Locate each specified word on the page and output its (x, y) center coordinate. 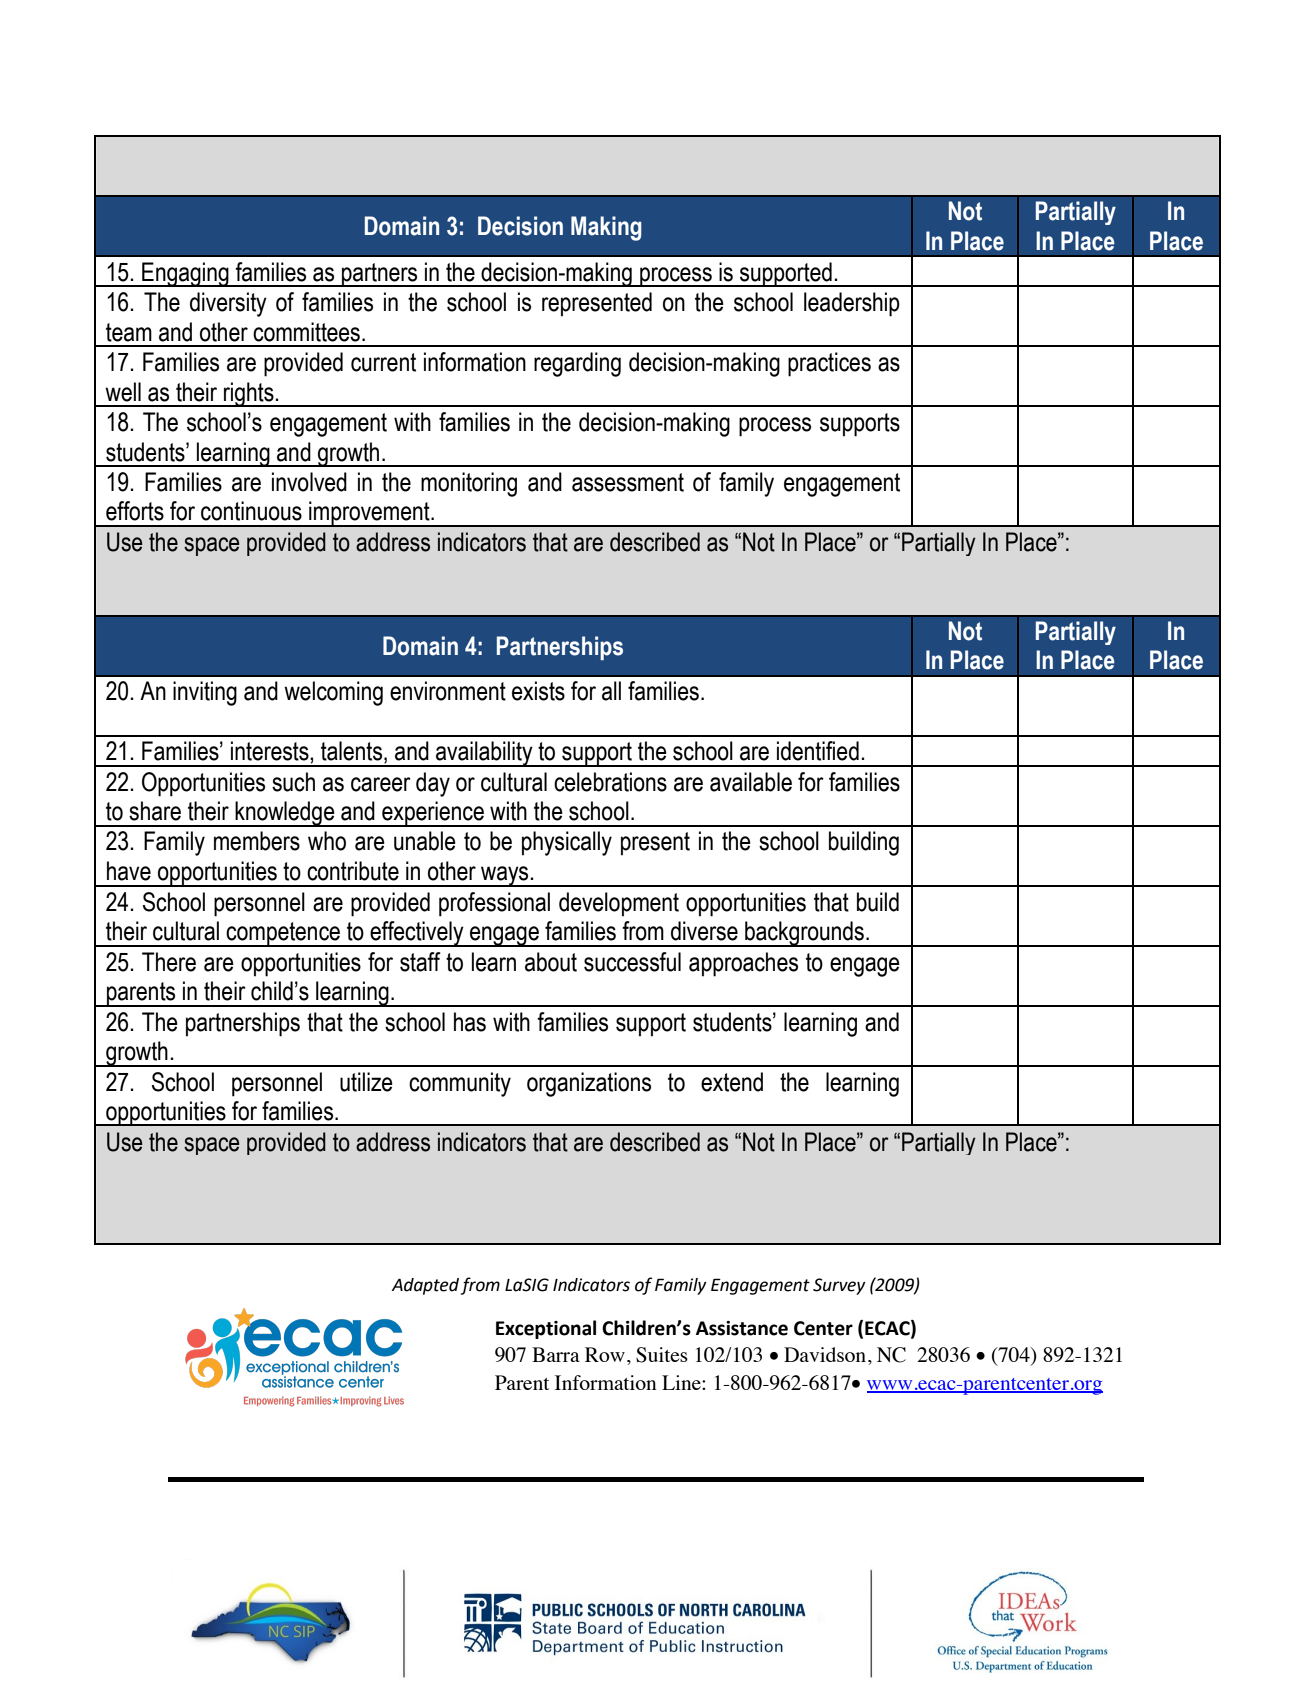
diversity (228, 304)
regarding (577, 364)
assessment (628, 482)
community (460, 1084)
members (257, 841)
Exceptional (546, 1329)
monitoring (469, 484)
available (751, 782)
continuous (251, 511)
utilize (366, 1082)
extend (732, 1082)
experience (433, 814)
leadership (852, 304)
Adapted (425, 1286)
